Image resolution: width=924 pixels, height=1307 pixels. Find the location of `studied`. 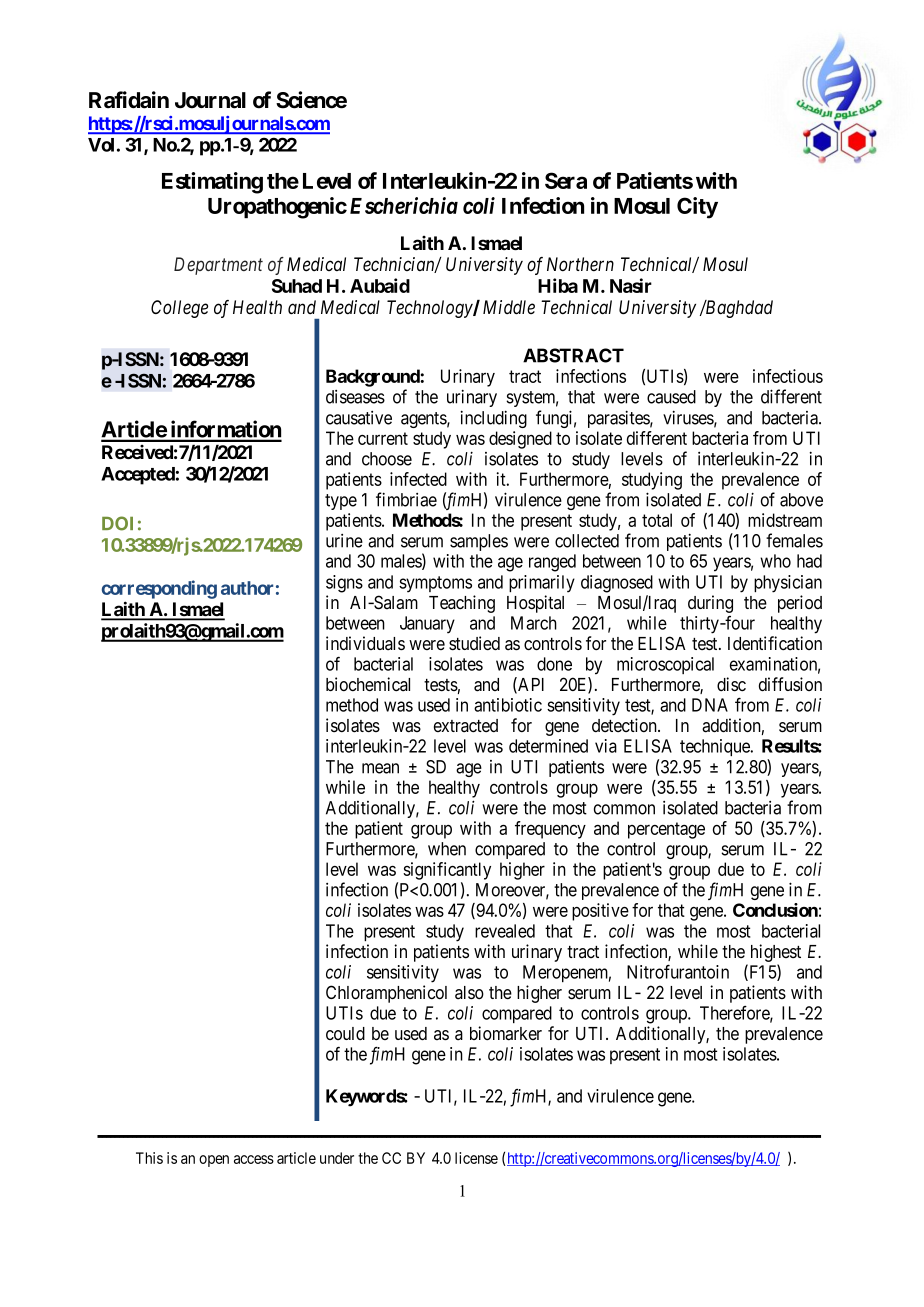

studied is located at coordinates (474, 643).
